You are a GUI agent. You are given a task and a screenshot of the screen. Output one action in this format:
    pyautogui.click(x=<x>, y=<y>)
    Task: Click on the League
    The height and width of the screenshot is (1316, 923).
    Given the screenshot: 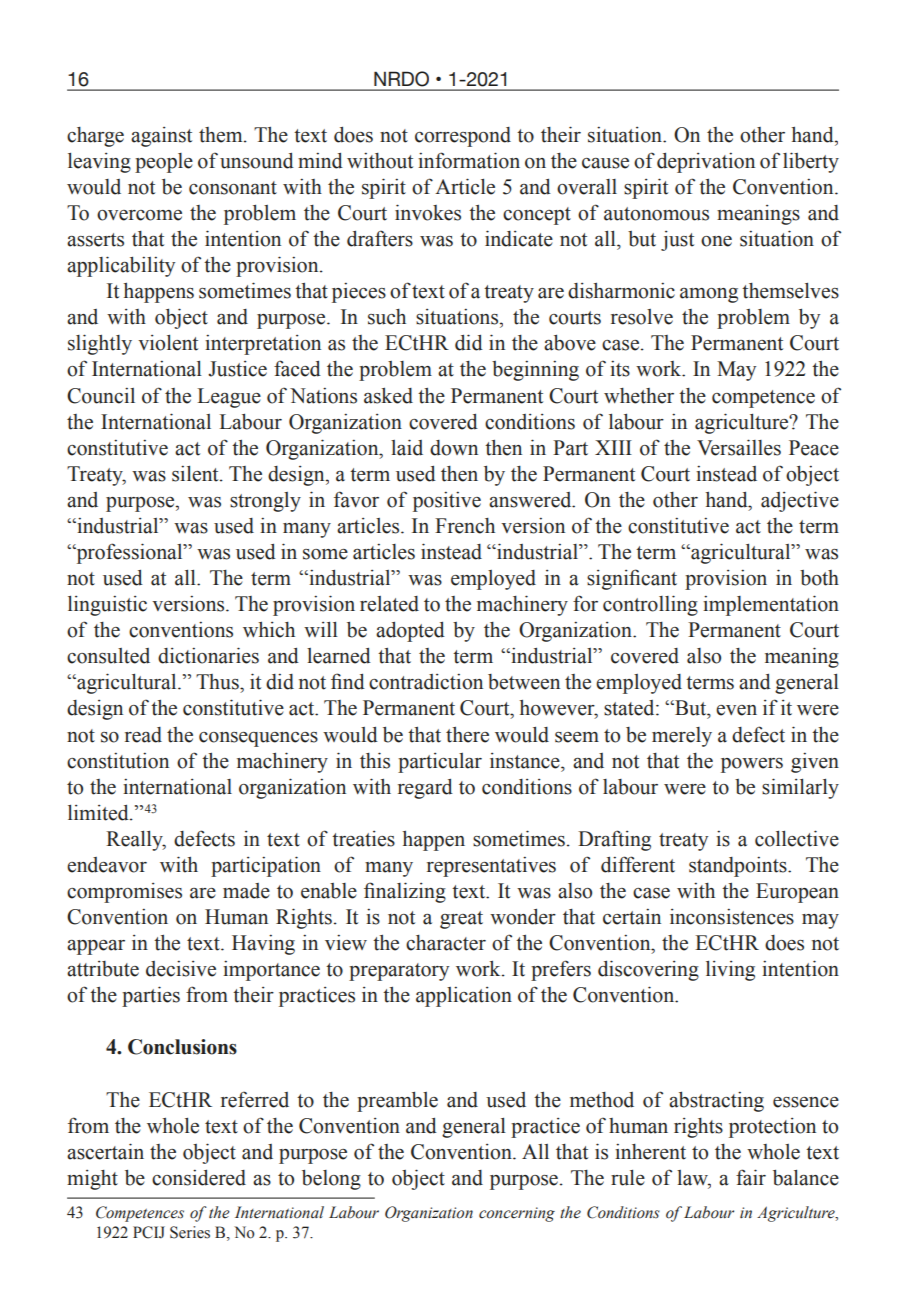 What is the action you would take?
    pyautogui.click(x=229, y=398)
